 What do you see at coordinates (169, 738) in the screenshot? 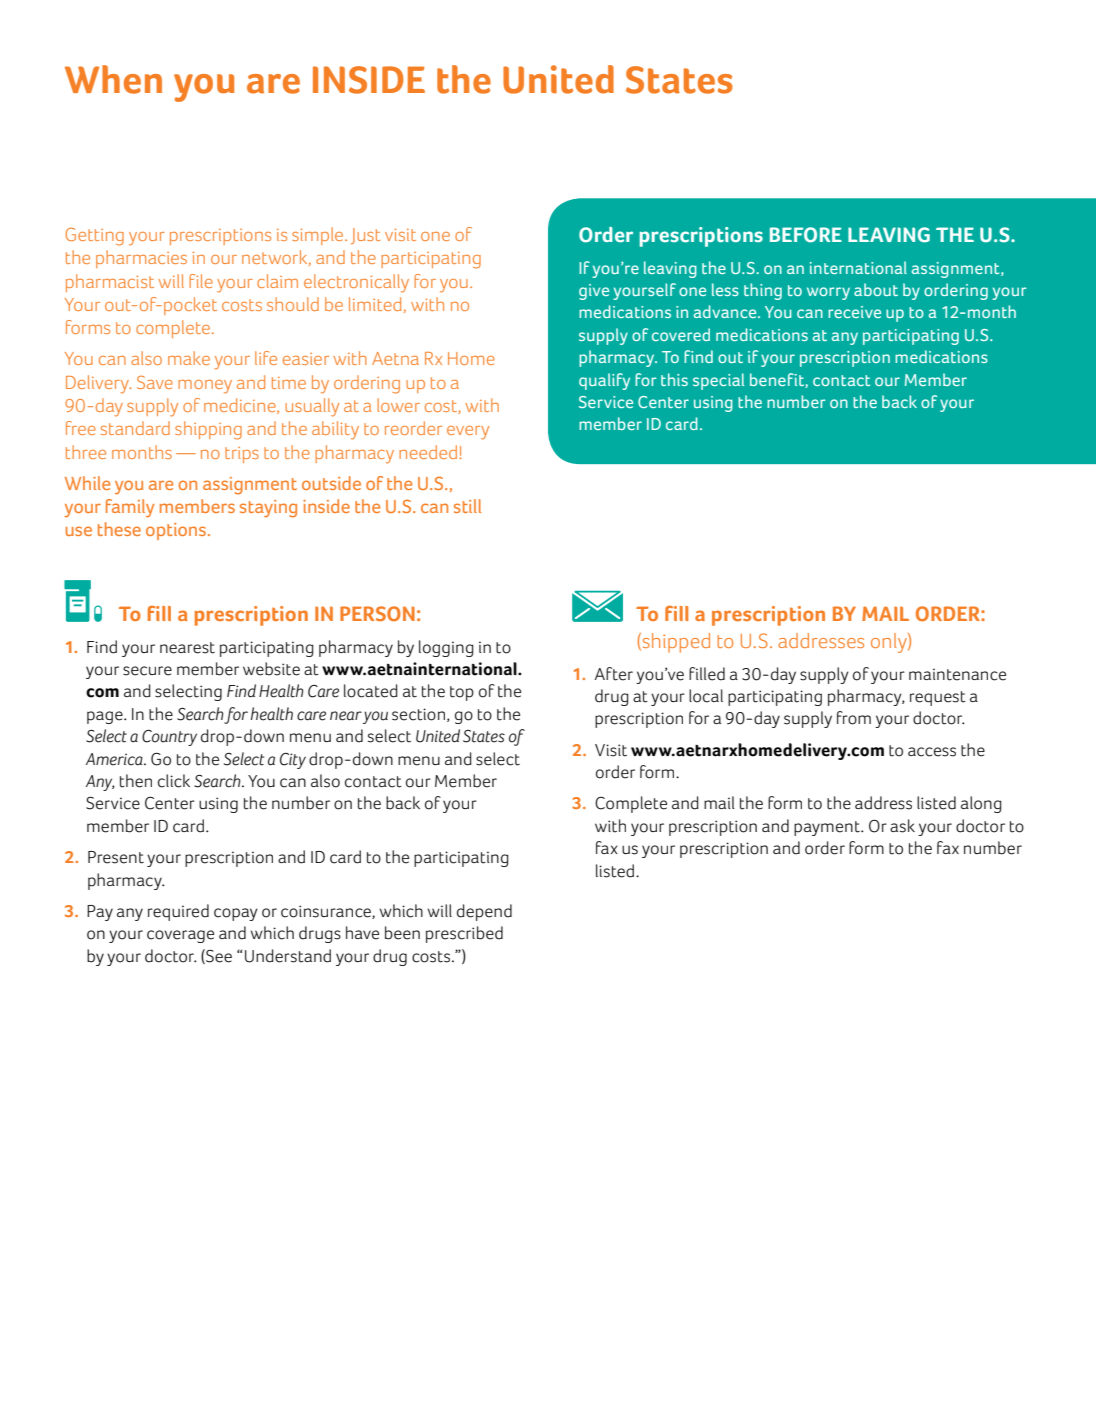
I see `Country` at bounding box center [169, 738].
